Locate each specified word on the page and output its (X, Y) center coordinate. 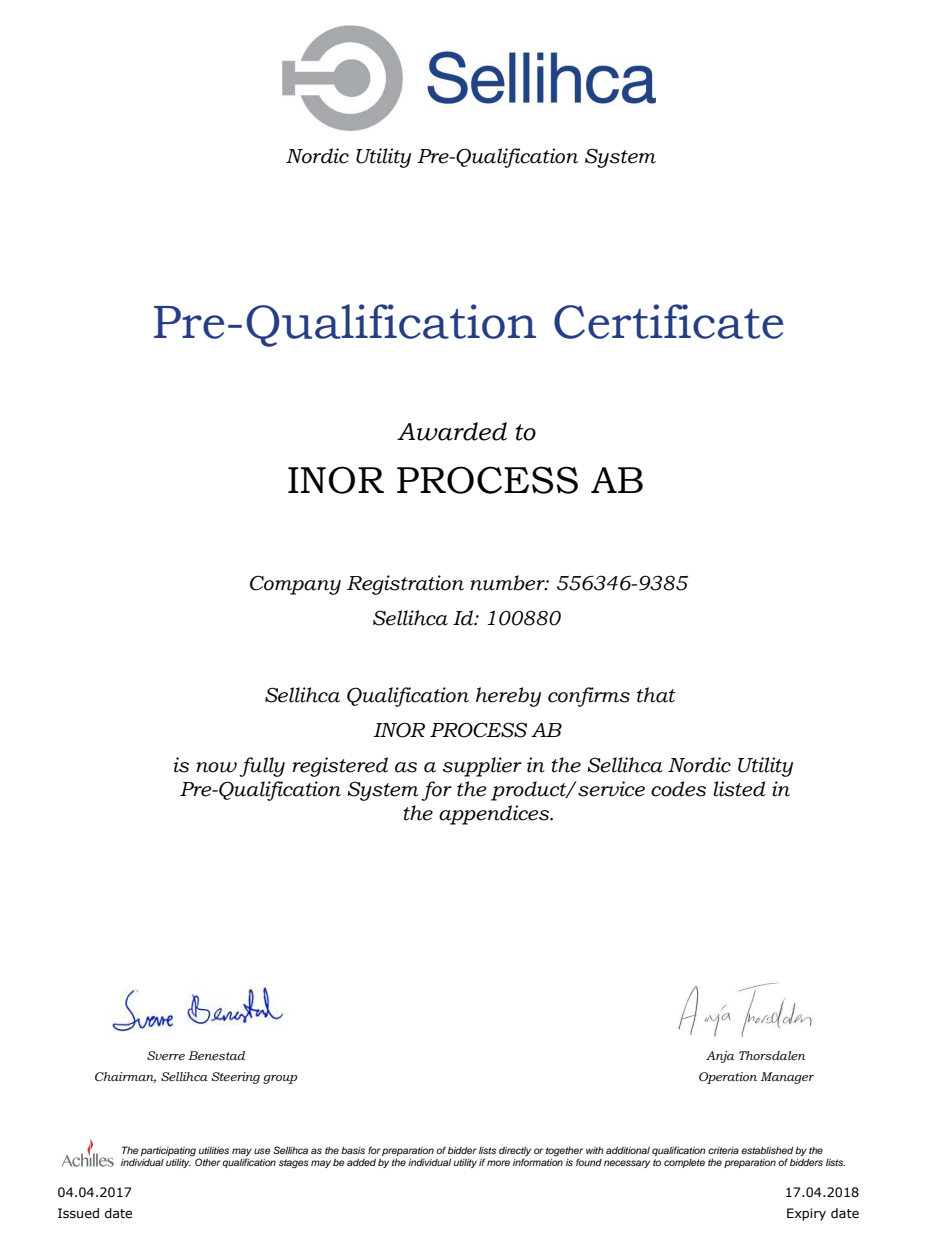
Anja (720, 1057)
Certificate (668, 321)
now (216, 767)
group (280, 1079)
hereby (508, 697)
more (498, 1163)
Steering (236, 1078)
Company (295, 585)
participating (168, 1152)
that (656, 695)
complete (684, 1163)
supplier (482, 767)
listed (739, 789)
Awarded (452, 431)
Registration (405, 585)
